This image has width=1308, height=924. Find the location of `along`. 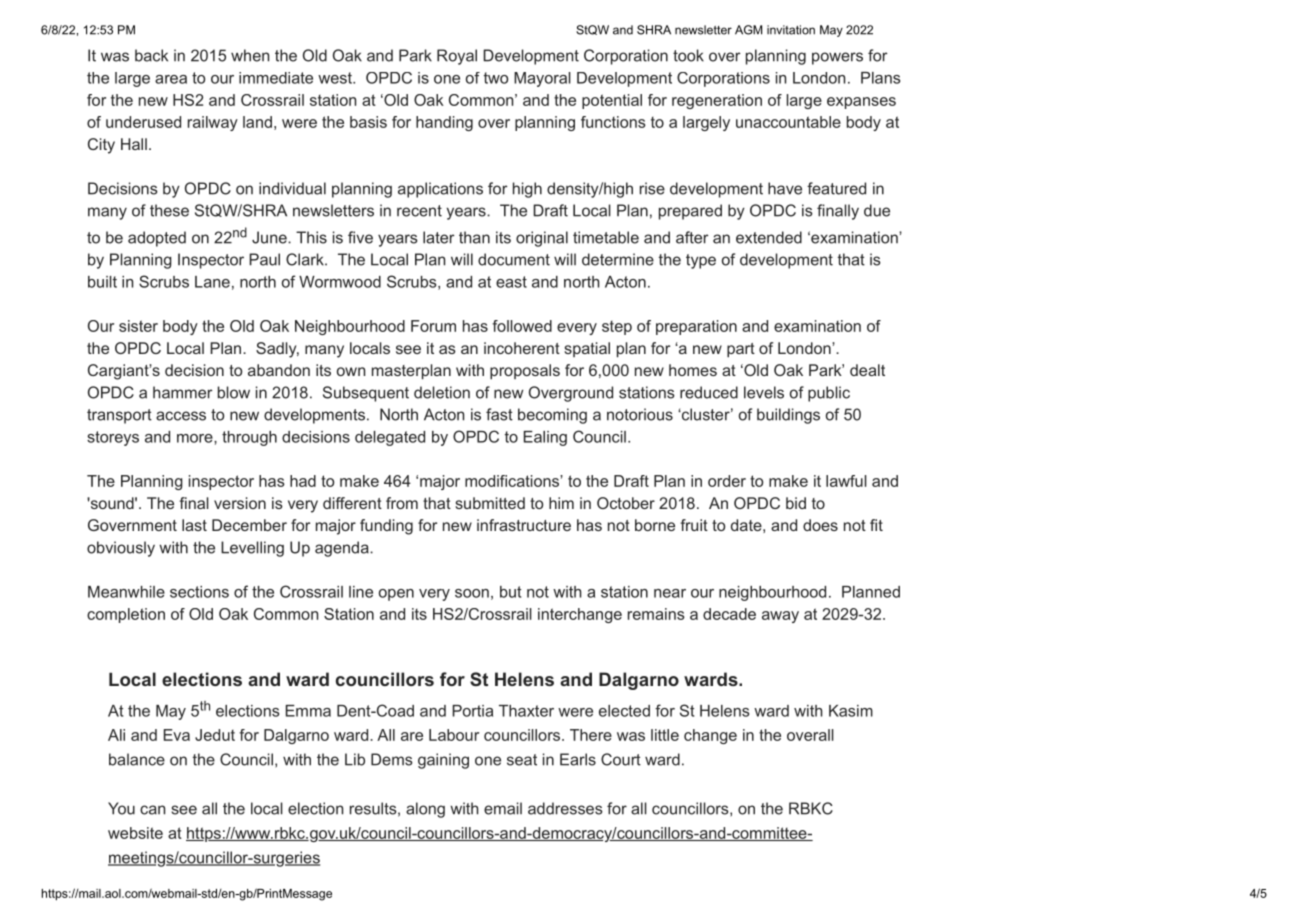

along is located at coordinates (425, 810).
